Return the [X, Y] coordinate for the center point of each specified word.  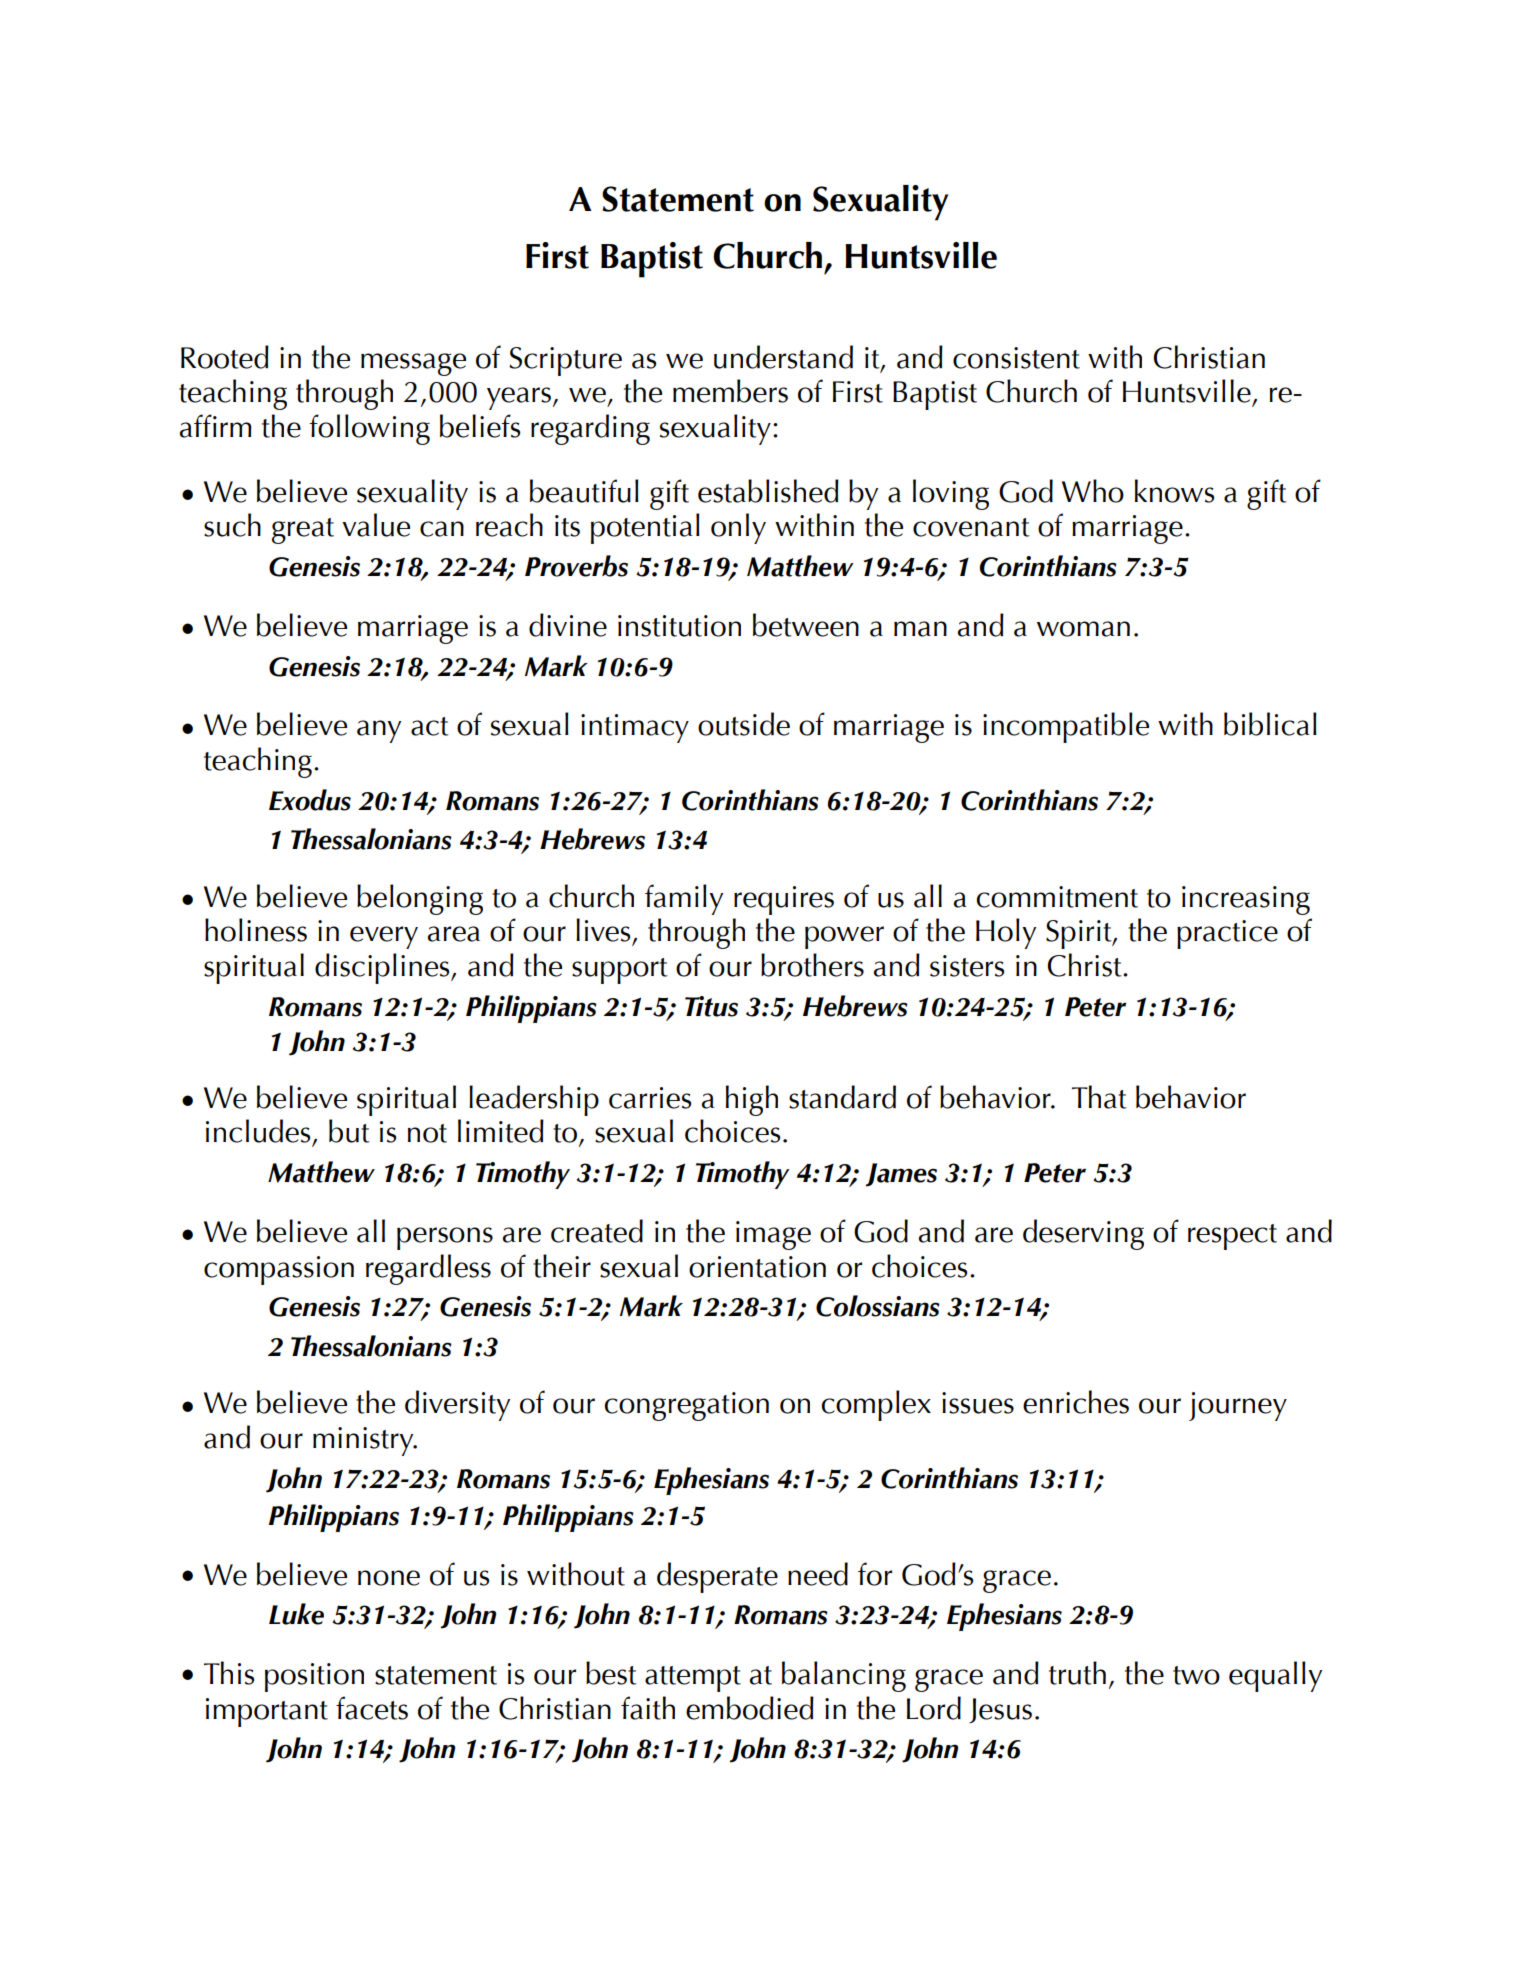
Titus [711, 1006]
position [314, 1677]
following [369, 429]
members [730, 391]
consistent [1016, 358]
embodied [750, 1708]
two [1196, 1675]
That [1099, 1097]
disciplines [383, 968]
